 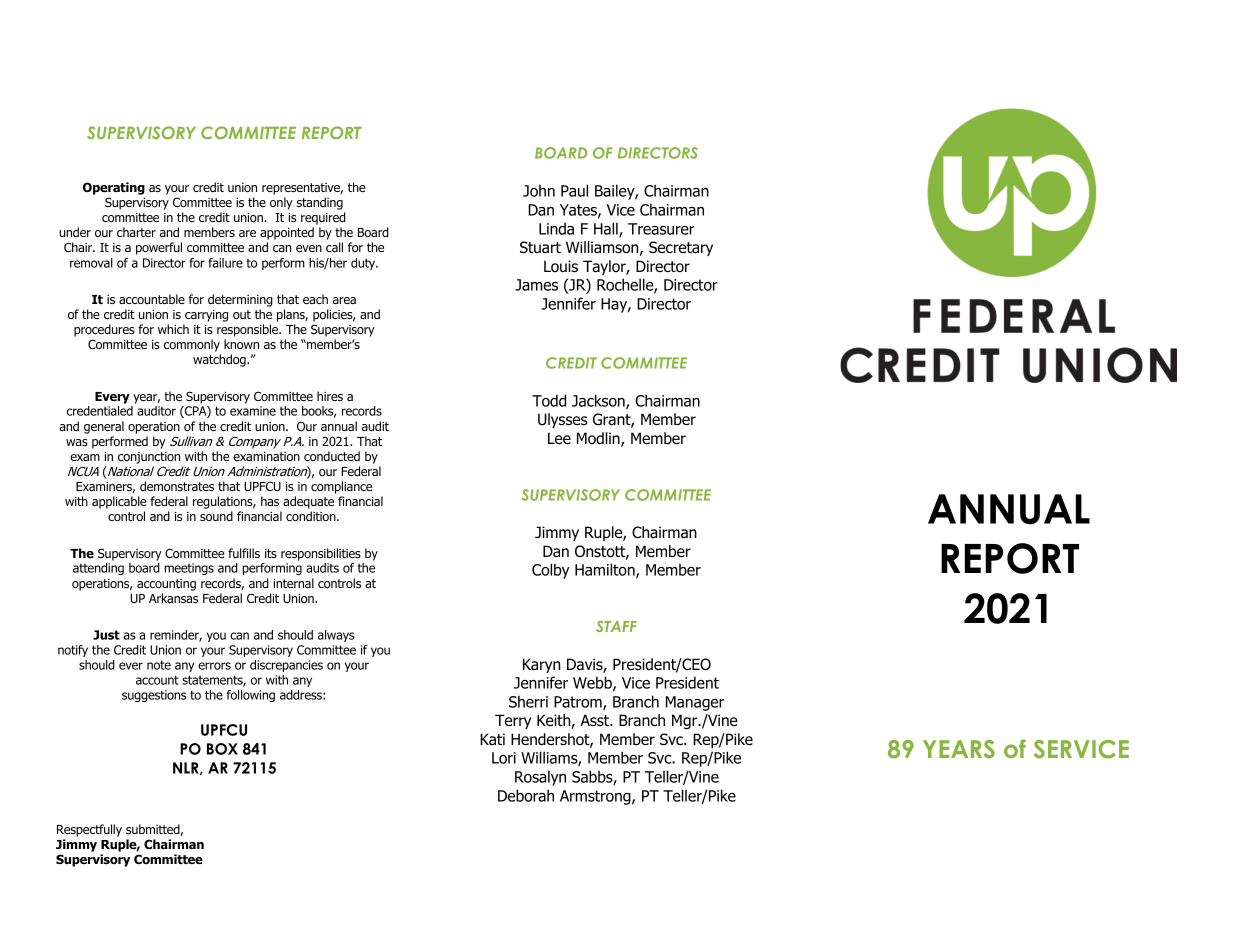 I want to click on note, so click(x=159, y=665).
